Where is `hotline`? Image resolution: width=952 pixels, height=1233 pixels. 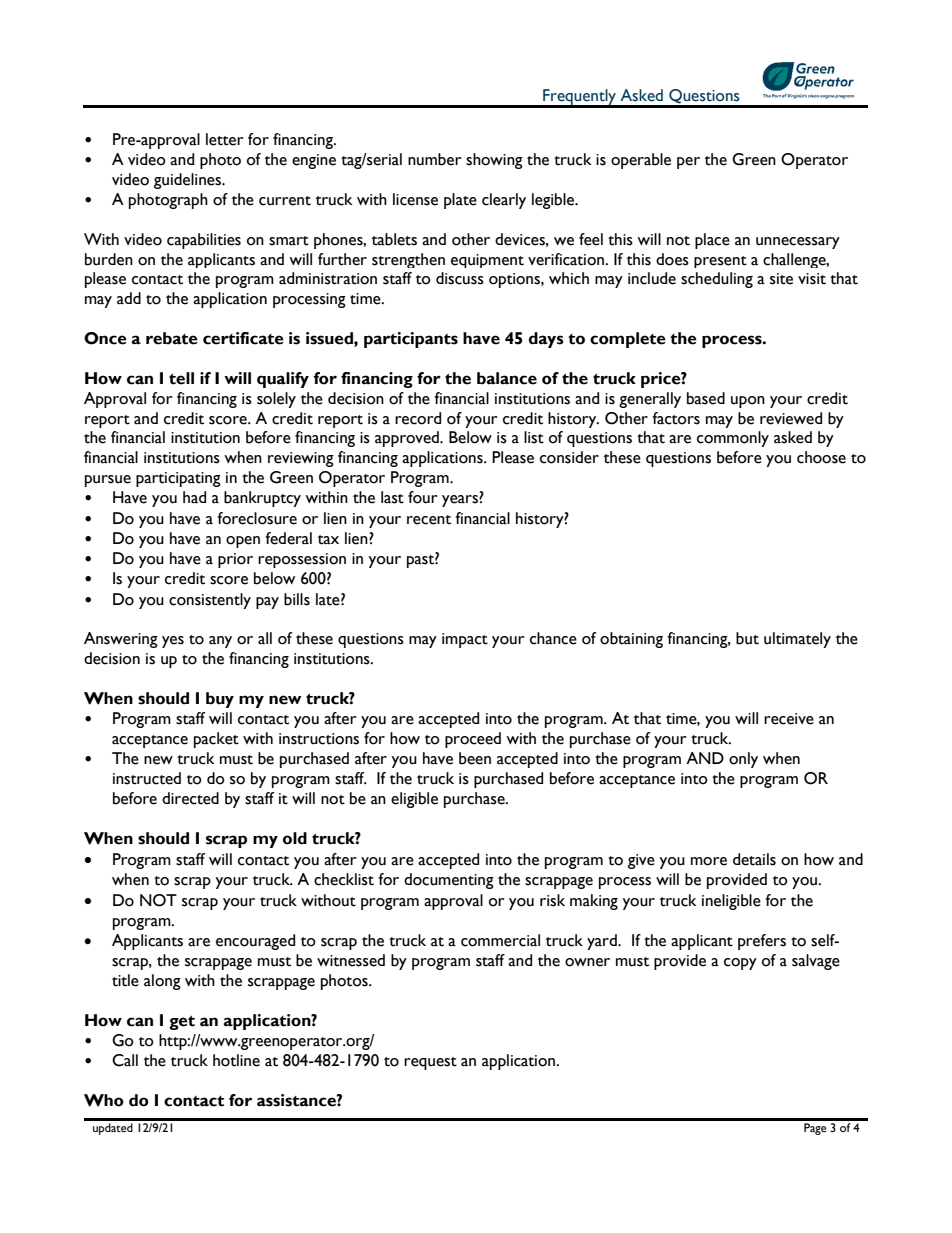 hotline is located at coordinates (236, 1060).
